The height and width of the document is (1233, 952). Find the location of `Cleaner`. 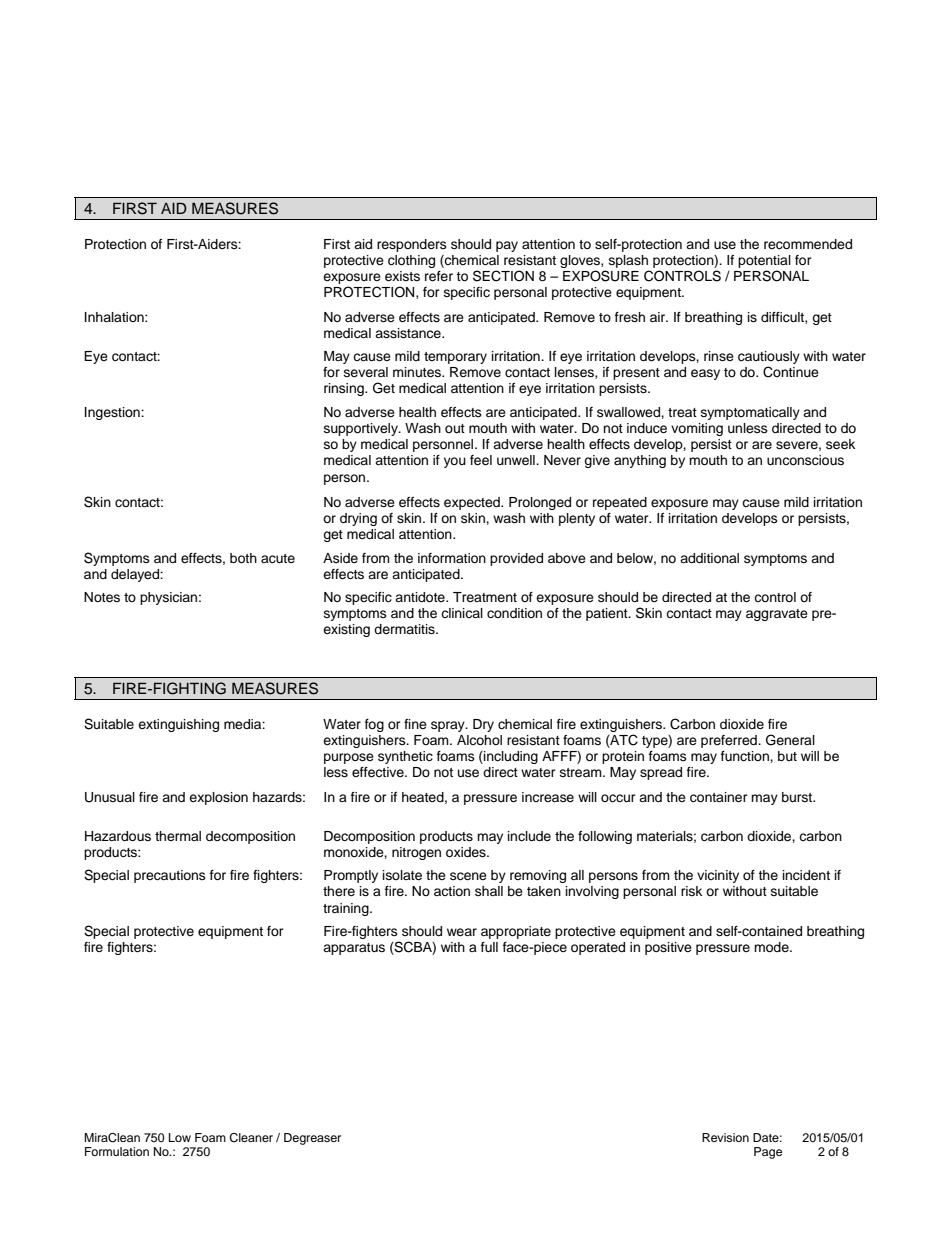

Cleaner is located at coordinates (251, 1138).
